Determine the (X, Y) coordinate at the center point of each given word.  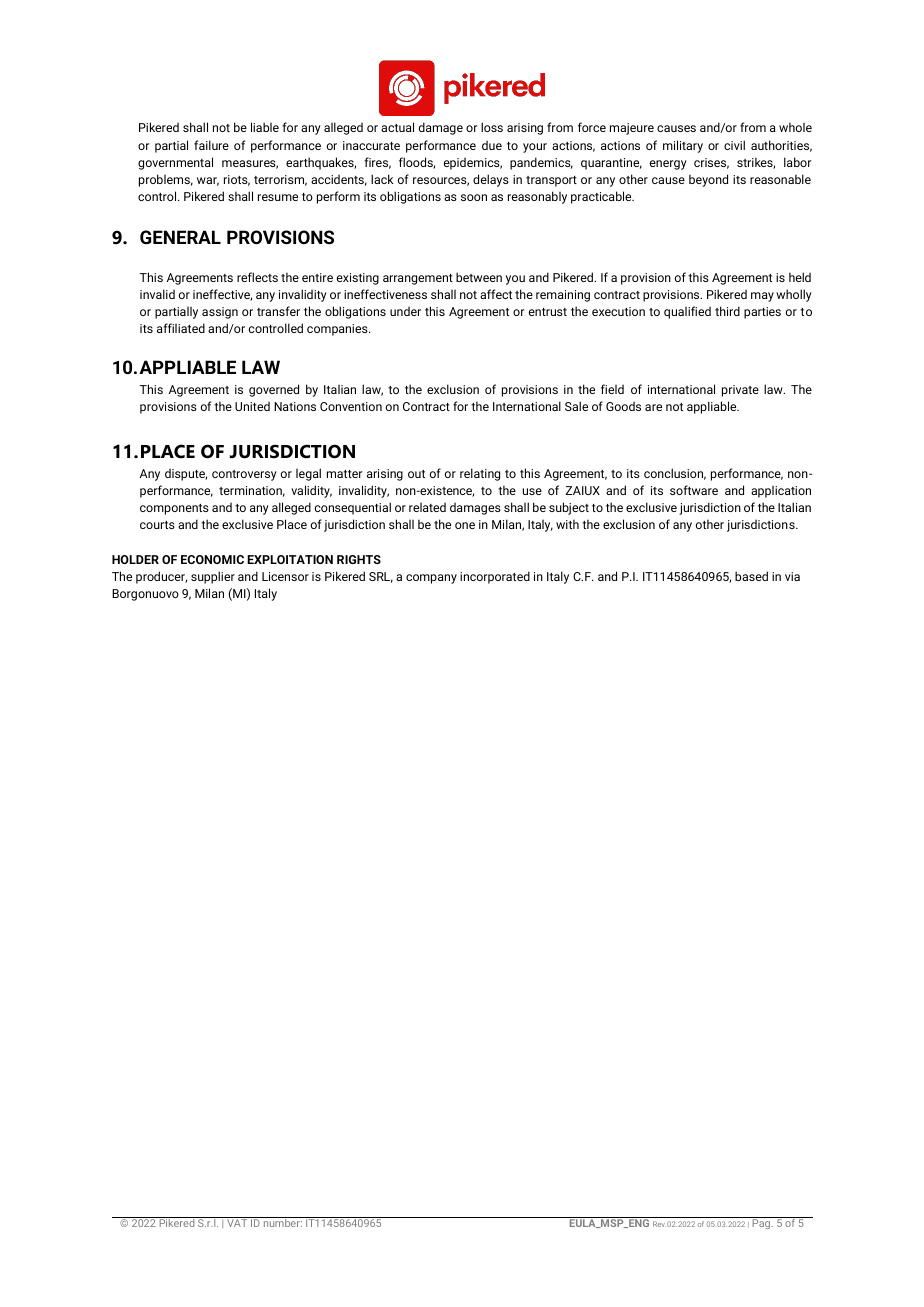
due (492, 145)
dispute (186, 474)
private (740, 391)
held (800, 277)
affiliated (181, 328)
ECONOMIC (212, 559)
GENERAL (180, 237)
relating (480, 474)
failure (211, 145)
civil (734, 145)
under (405, 311)
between (479, 277)
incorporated (495, 577)
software (694, 490)
